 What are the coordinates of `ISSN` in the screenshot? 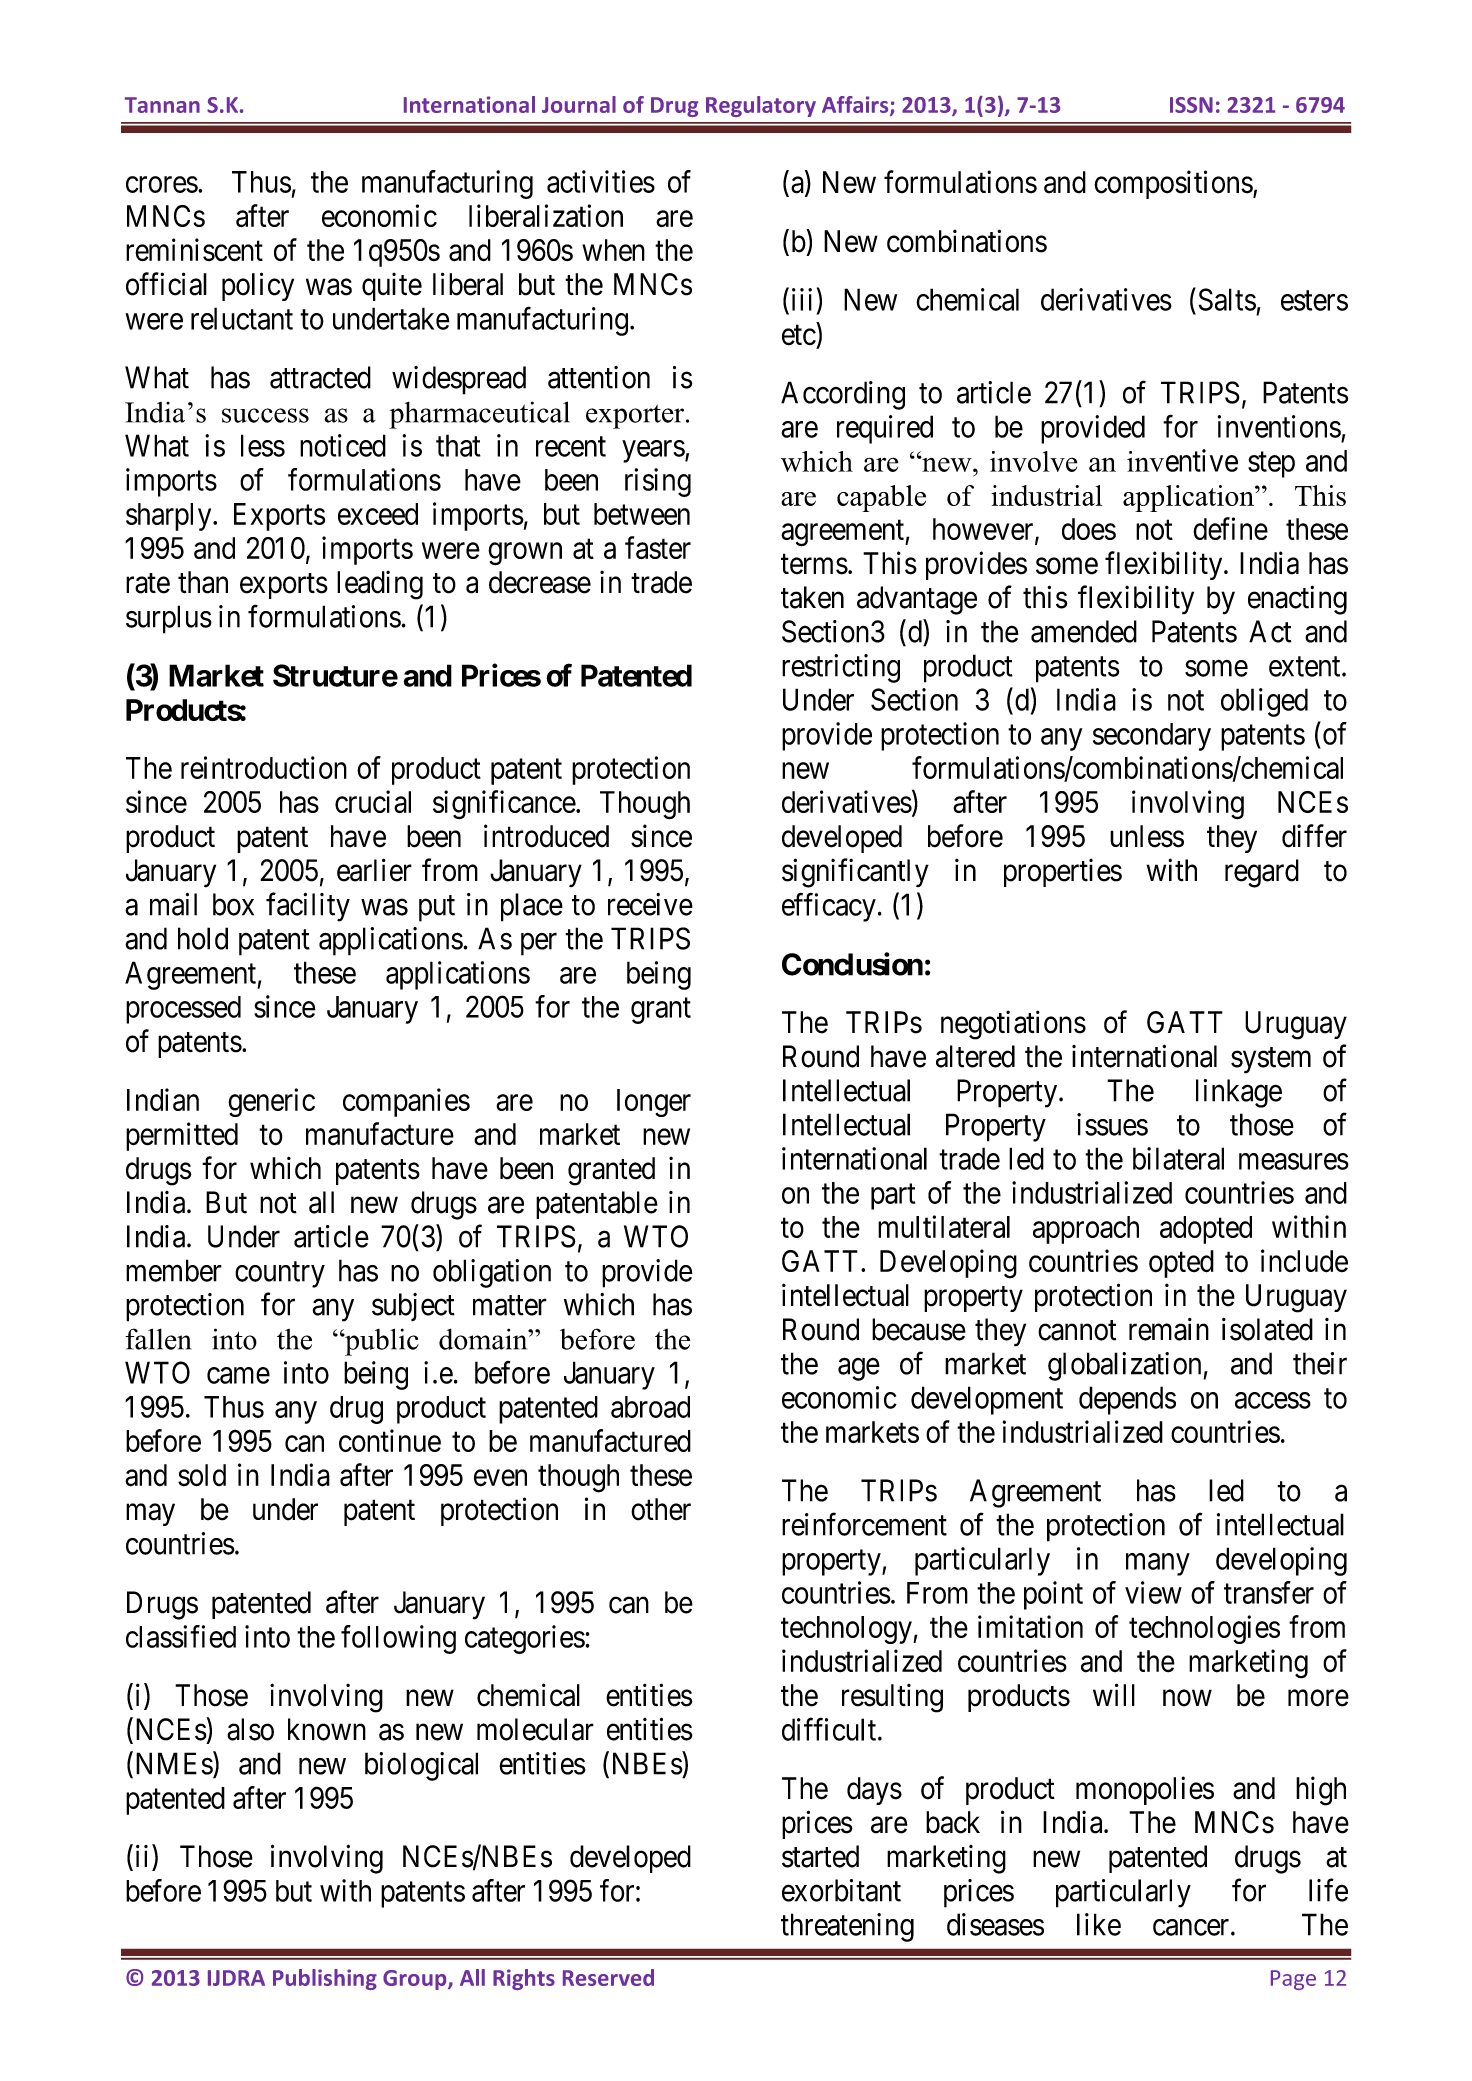 It's located at (1191, 105).
